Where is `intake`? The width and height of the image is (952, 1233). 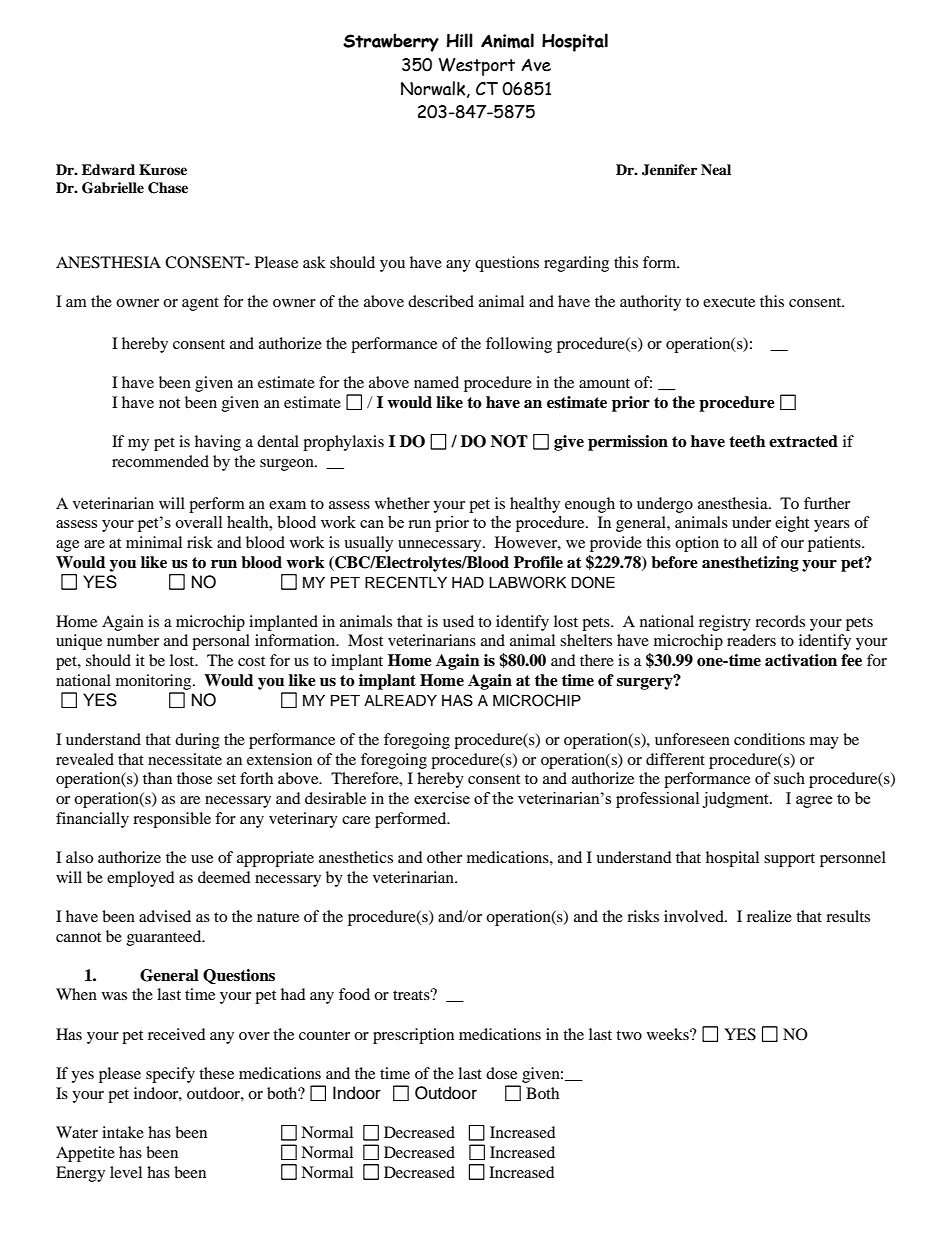 intake is located at coordinates (123, 1132).
